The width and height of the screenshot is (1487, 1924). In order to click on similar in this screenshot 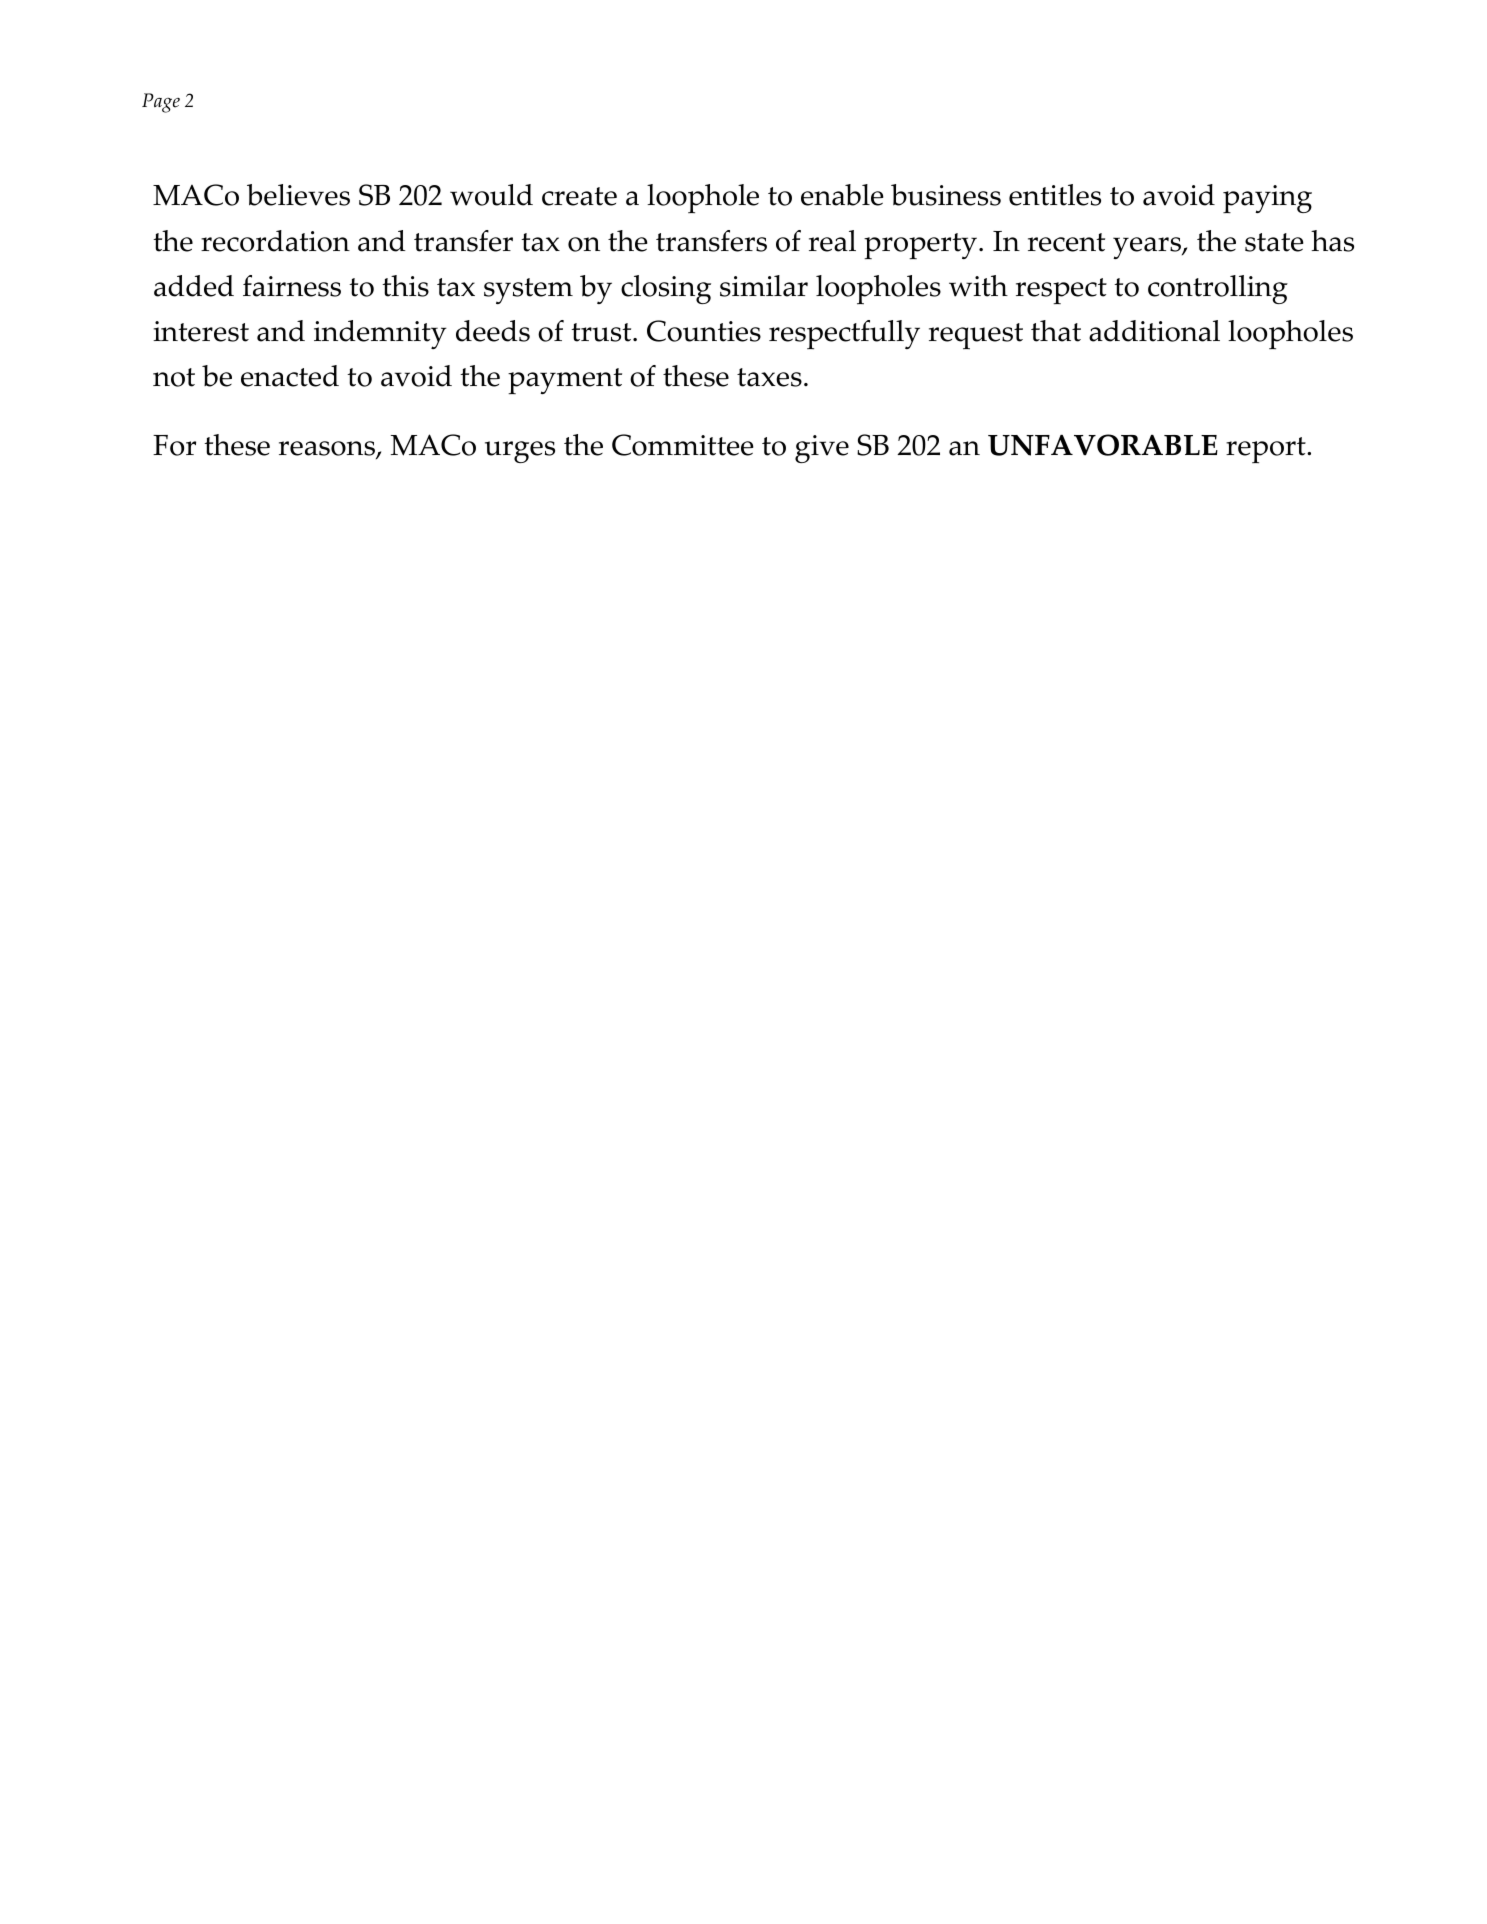, I will do `click(764, 286)`.
